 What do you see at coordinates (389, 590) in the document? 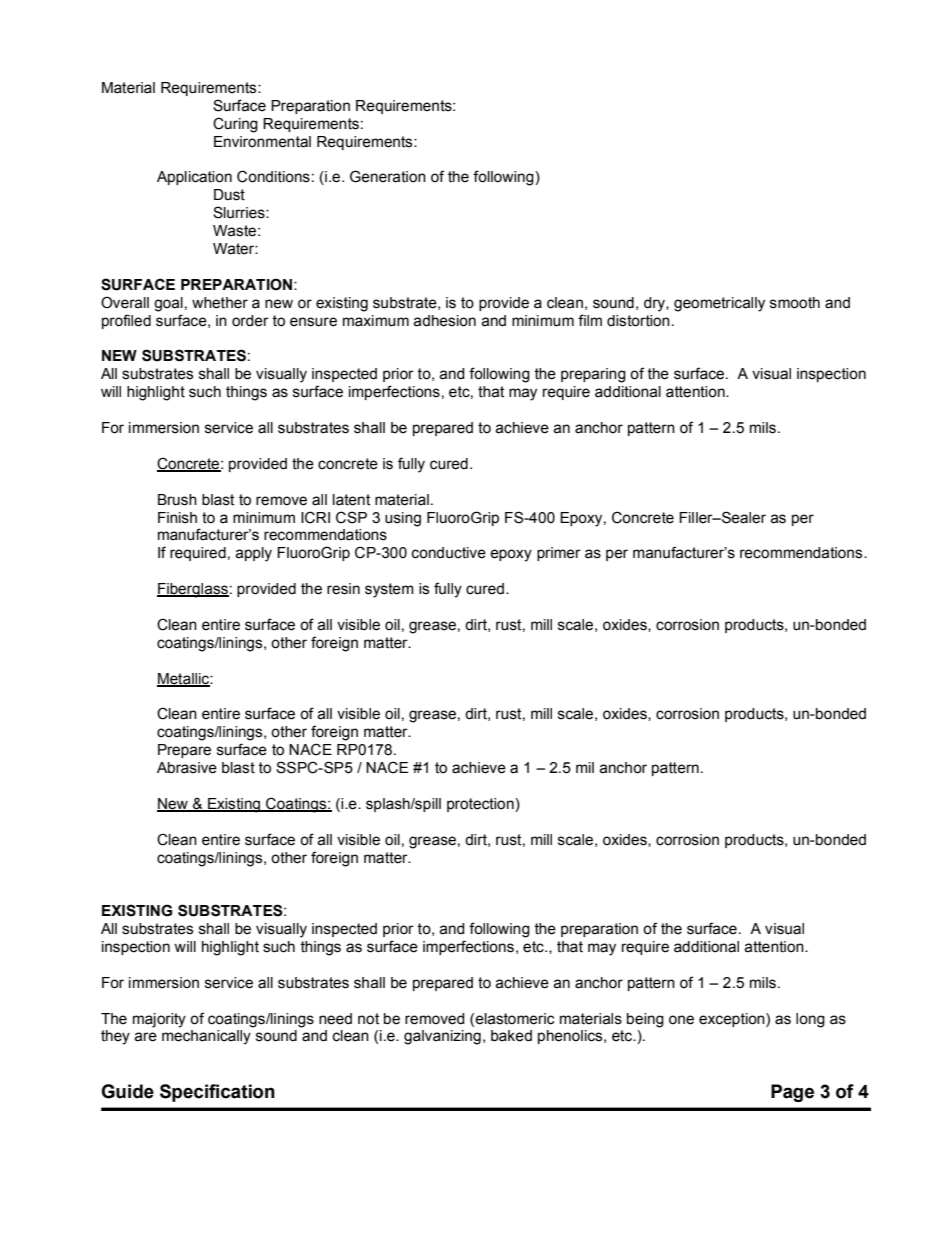
I see `system` at bounding box center [389, 590].
